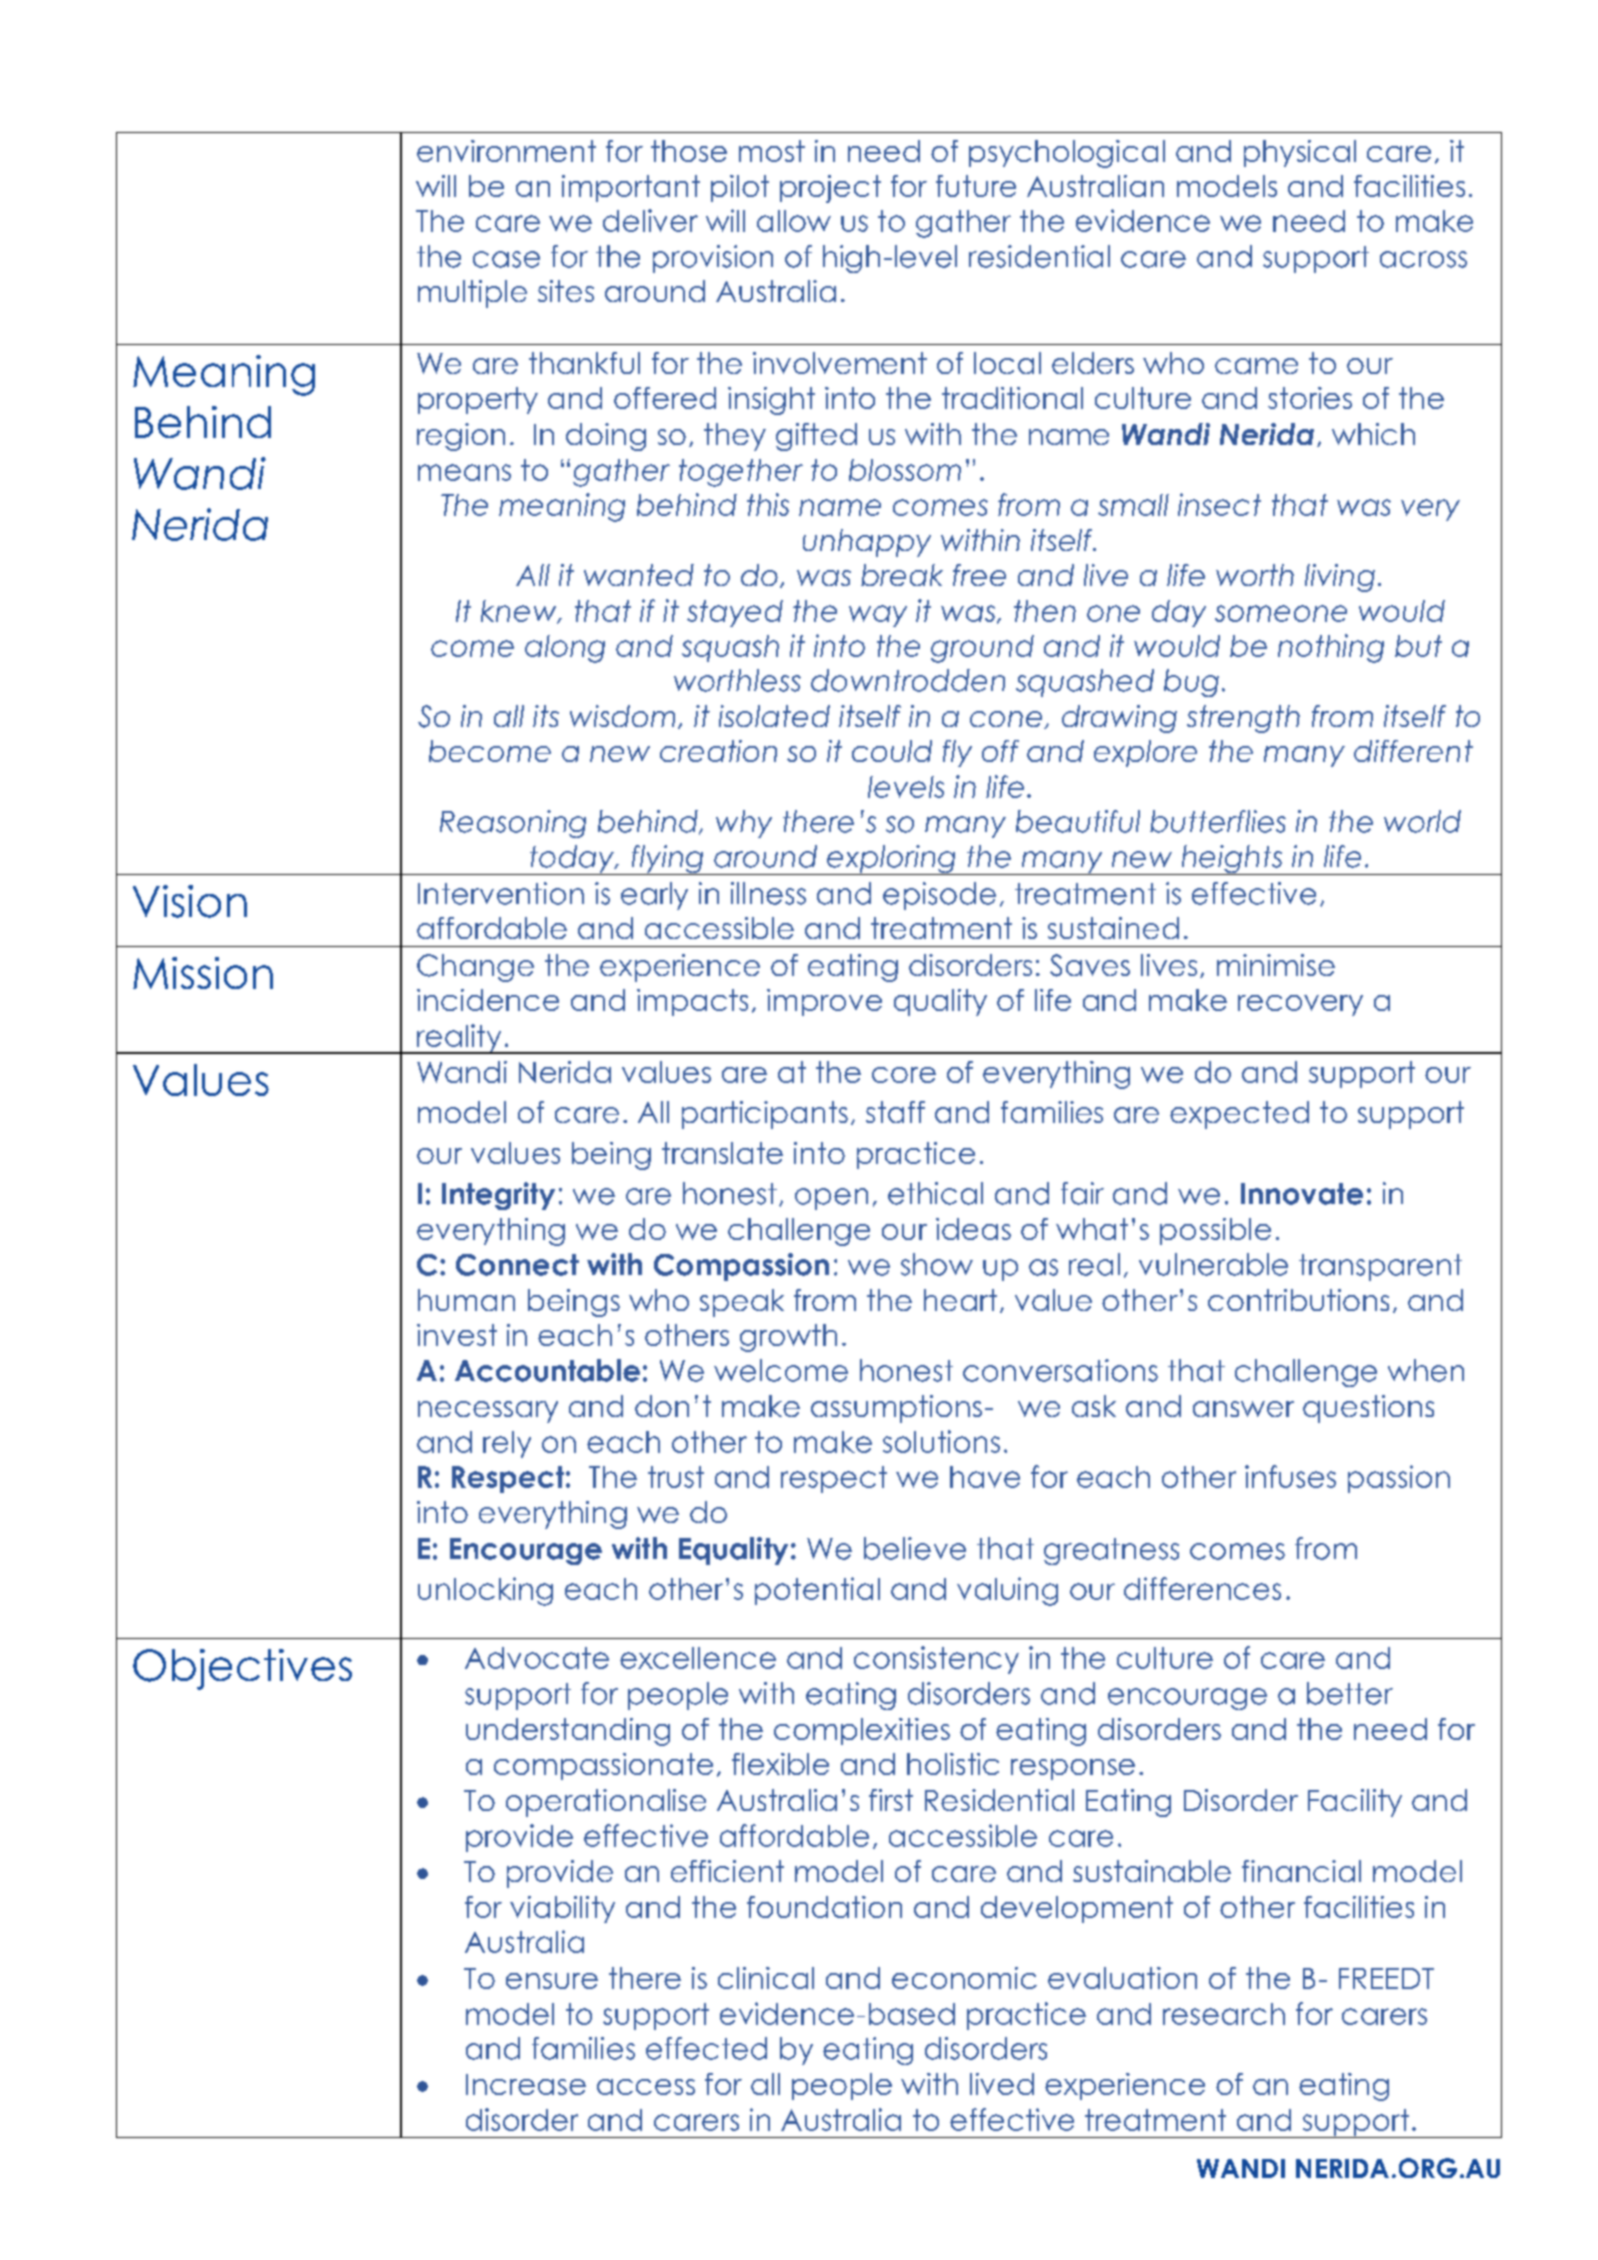  I want to click on allow, so click(794, 221).
